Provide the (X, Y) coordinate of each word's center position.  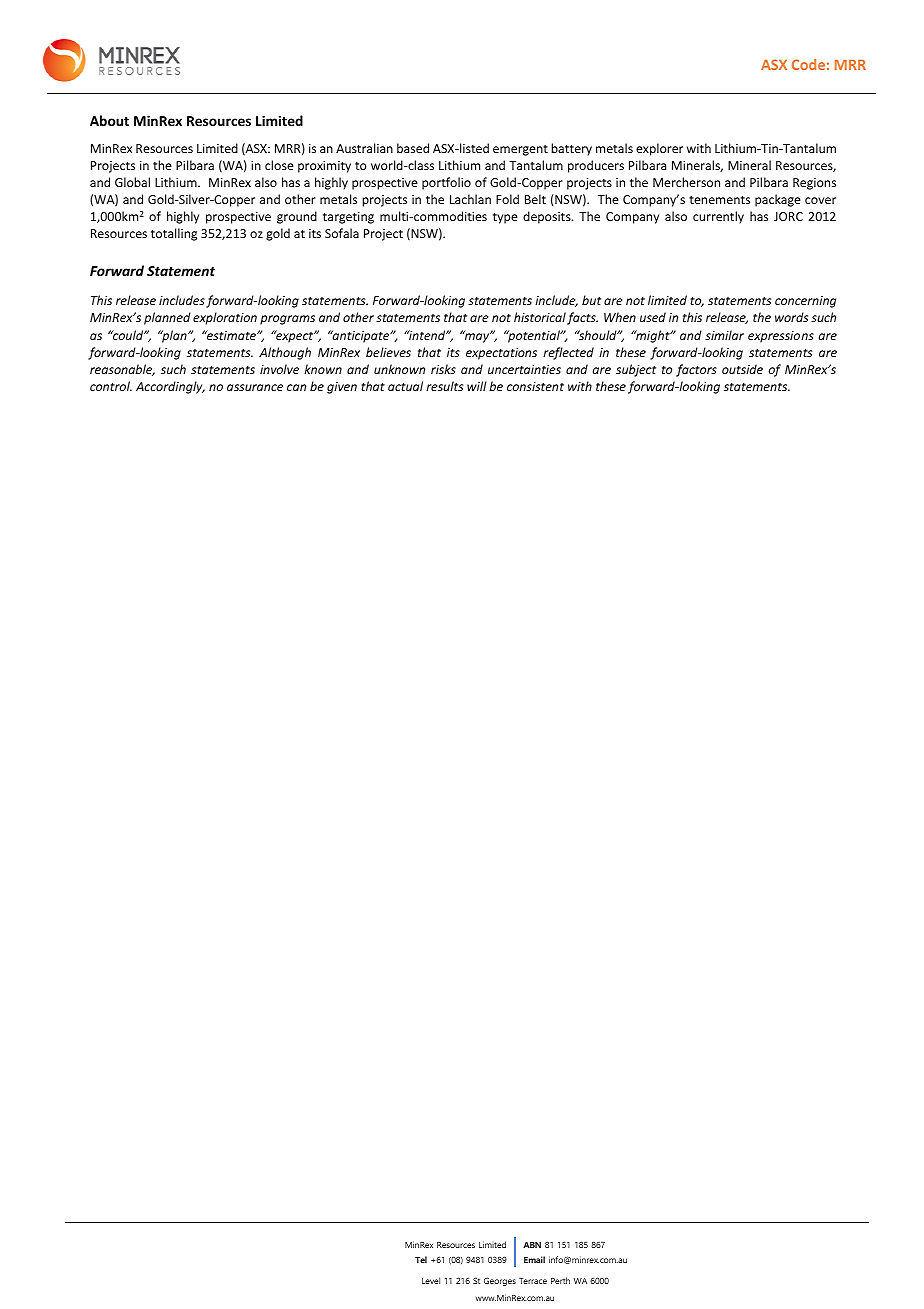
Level (431, 1280)
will (477, 386)
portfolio (446, 183)
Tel (421, 1259)
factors (696, 370)
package (778, 200)
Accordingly (170, 387)
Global (132, 182)
